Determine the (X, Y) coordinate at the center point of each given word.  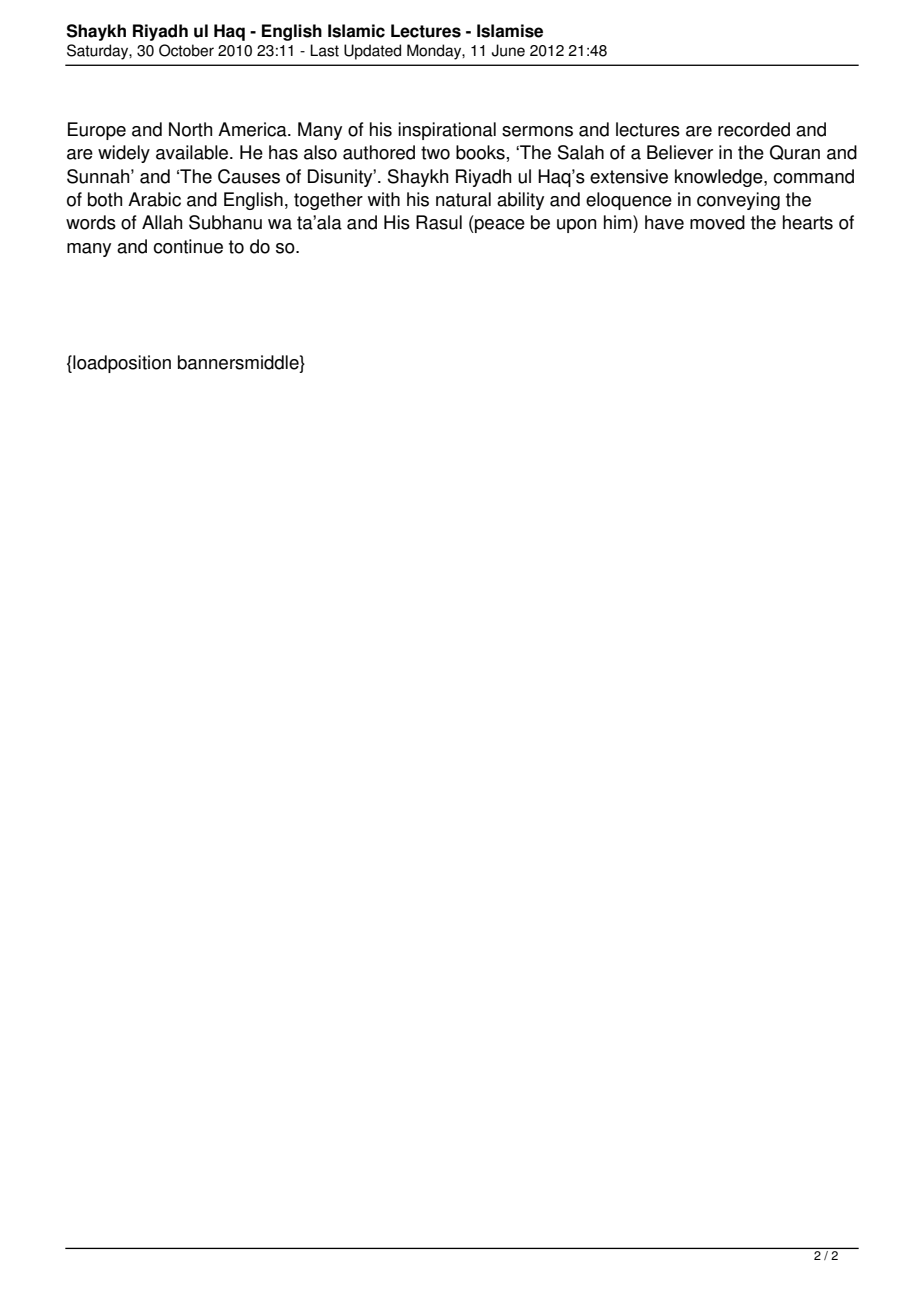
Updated (372, 52)
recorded (754, 129)
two (435, 153)
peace (499, 226)
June (508, 50)
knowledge (720, 178)
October (186, 50)
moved (717, 222)
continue (188, 246)
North (190, 129)
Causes (249, 176)
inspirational (447, 131)
